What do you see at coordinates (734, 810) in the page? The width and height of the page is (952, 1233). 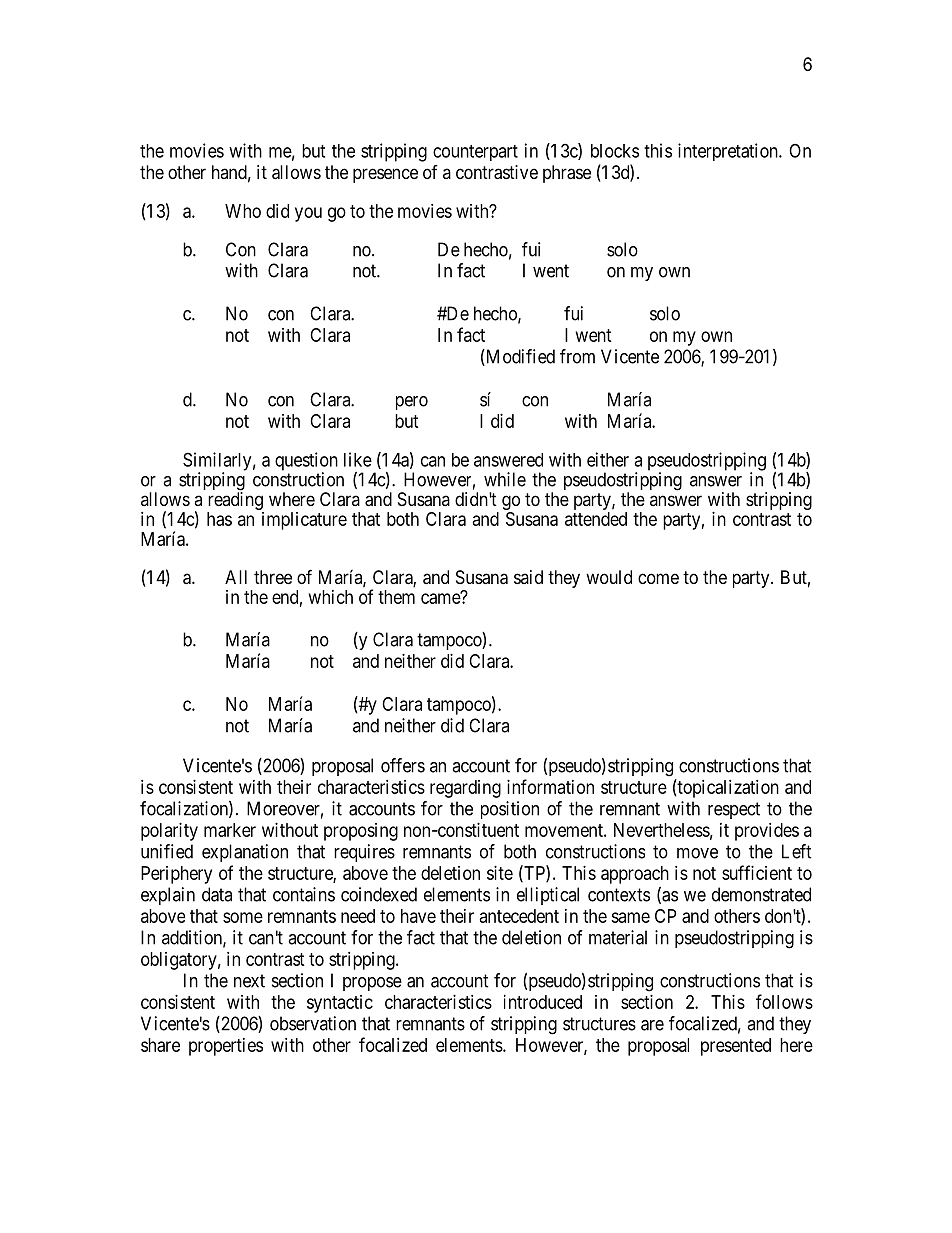 I see `respect` at bounding box center [734, 810].
